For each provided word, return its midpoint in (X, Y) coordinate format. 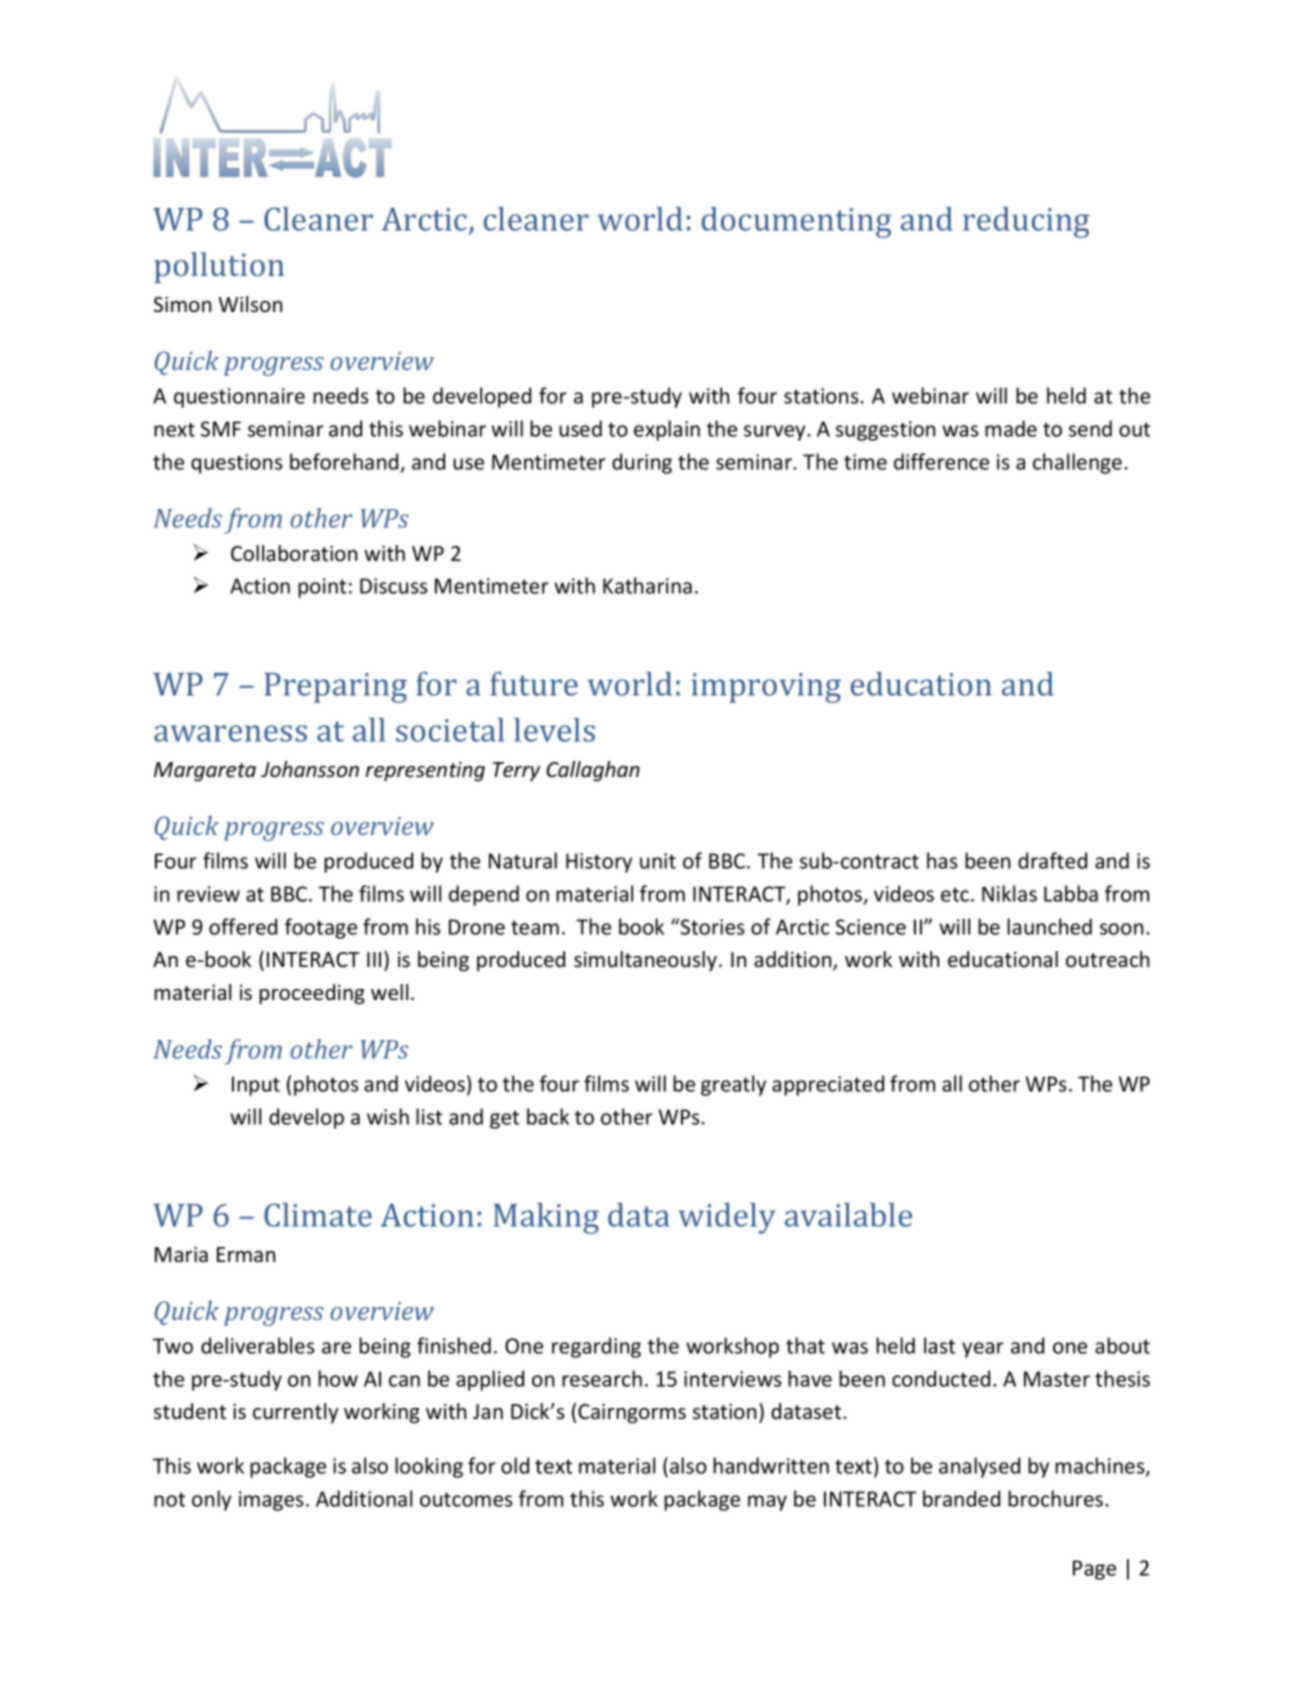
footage (321, 928)
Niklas (1009, 893)
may (767, 1503)
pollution (219, 267)
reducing (1026, 222)
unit (658, 861)
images (271, 1501)
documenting (797, 222)
